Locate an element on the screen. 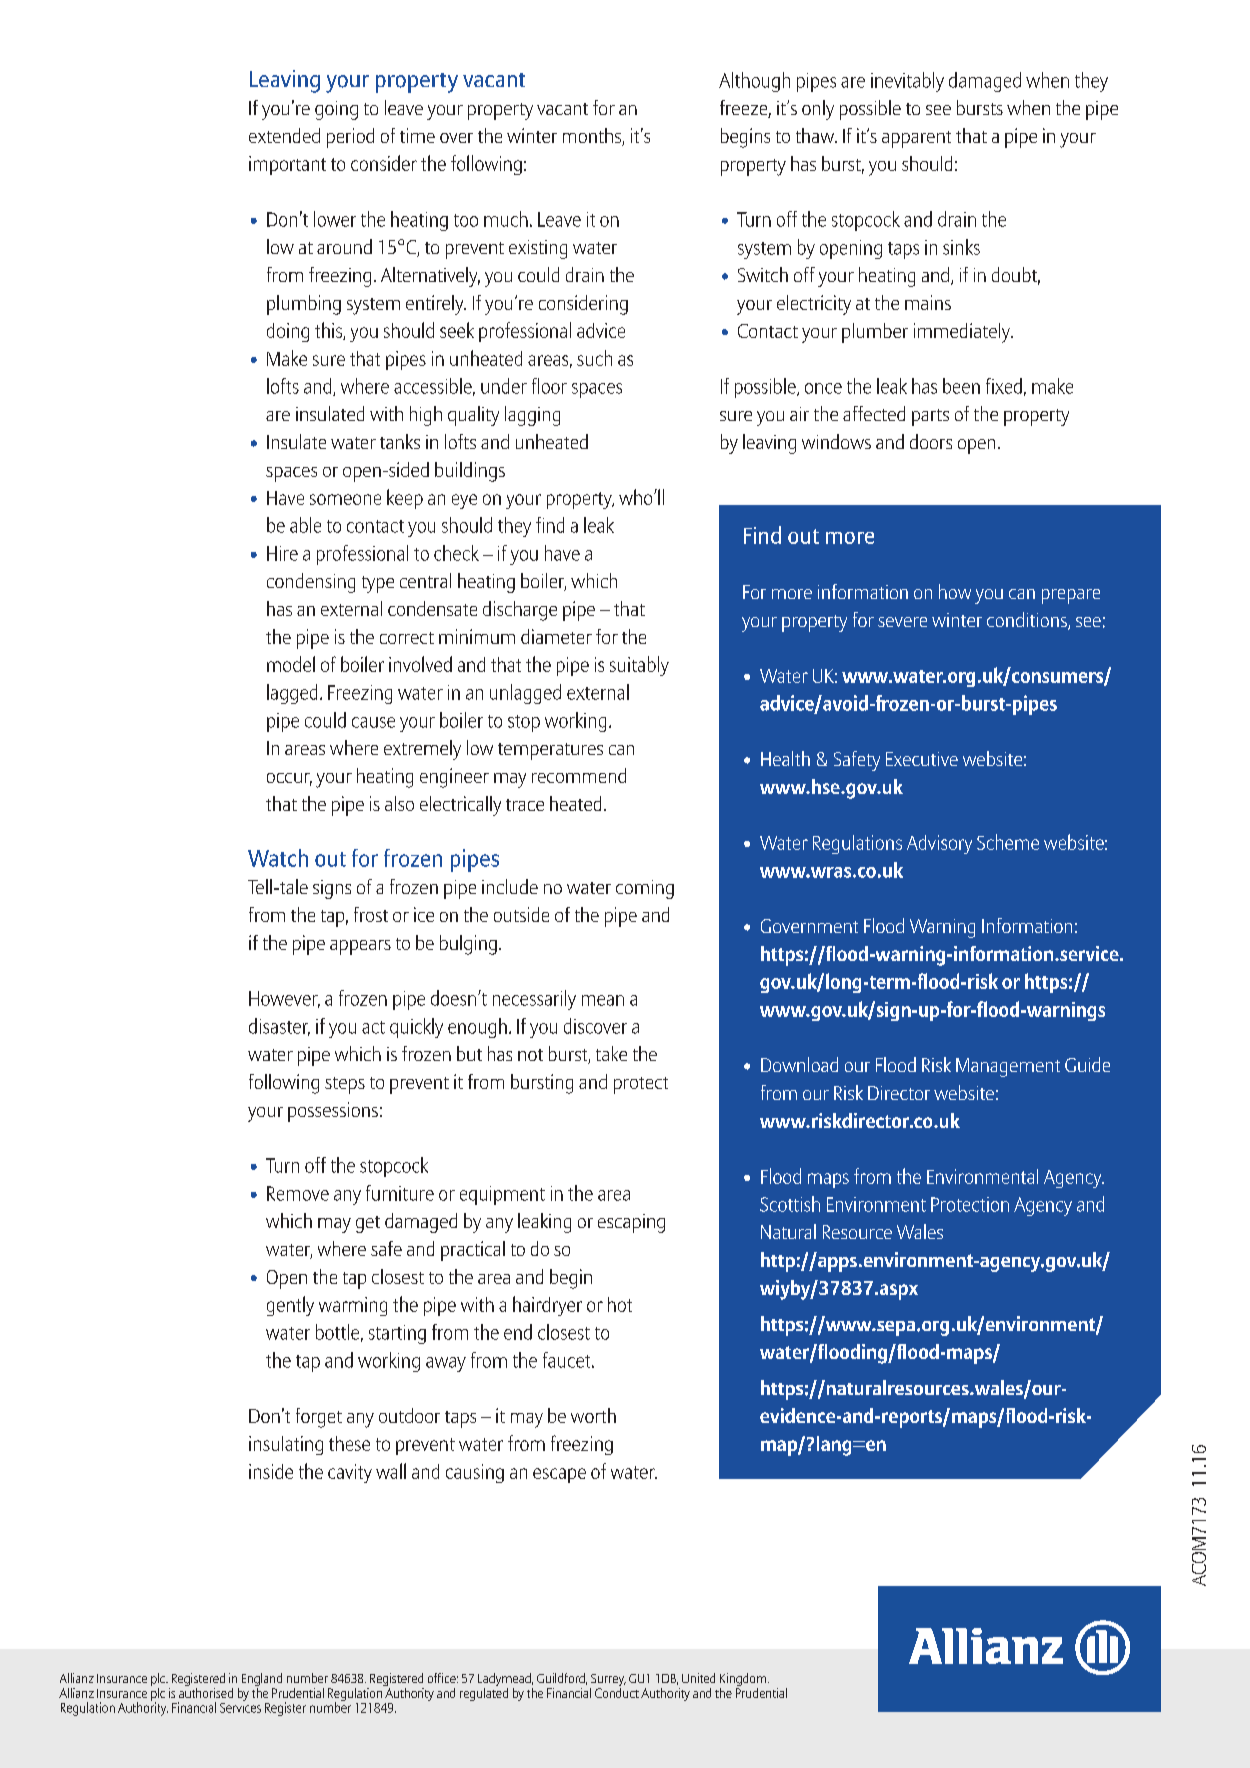  lagging is located at coordinates (532, 416).
